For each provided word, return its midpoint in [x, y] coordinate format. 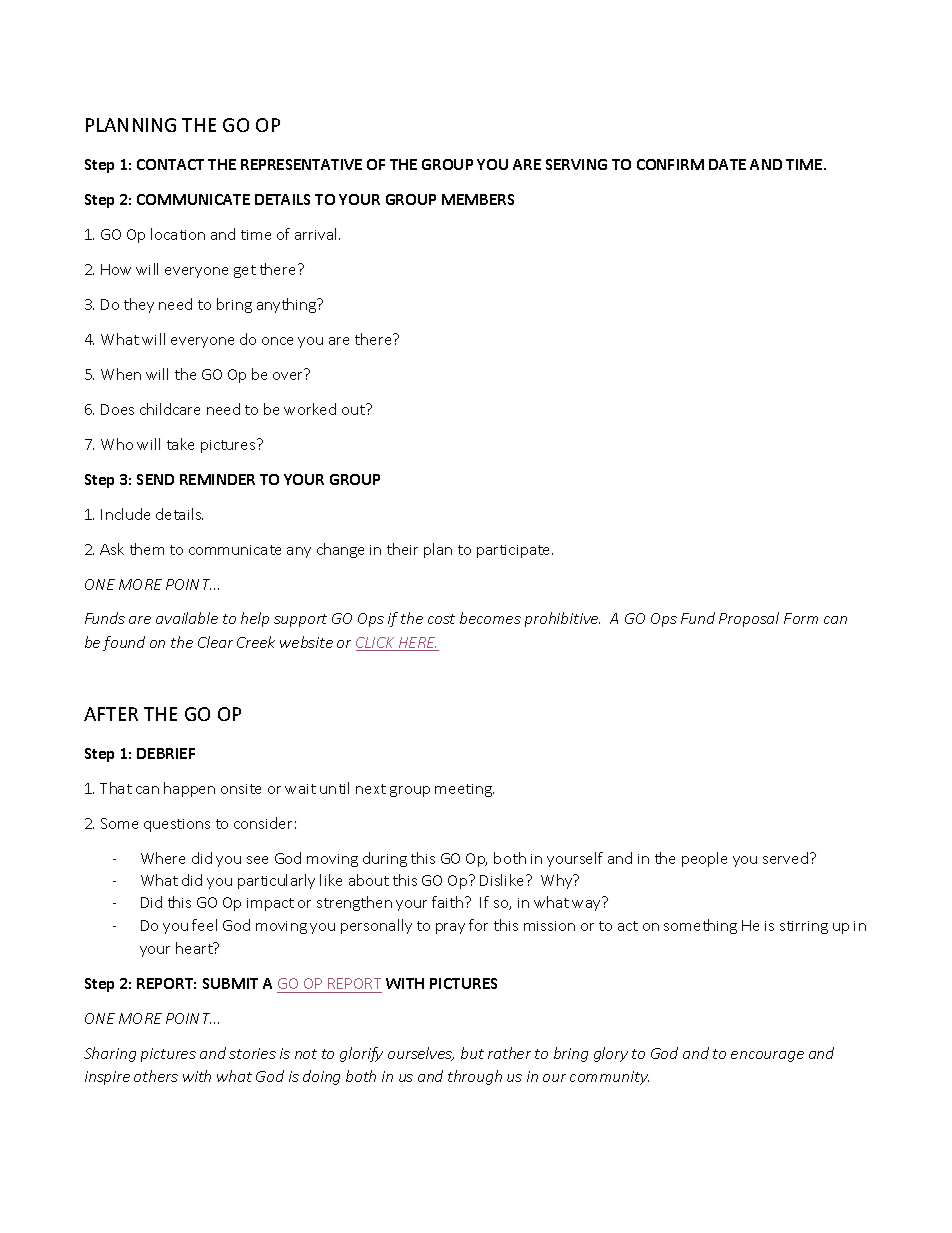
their [402, 549]
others [156, 1076]
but [472, 1053]
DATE [727, 164]
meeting [464, 790]
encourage [767, 1056]
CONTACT [170, 164]
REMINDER [217, 479]
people [704, 859]
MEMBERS [478, 199]
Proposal [749, 619]
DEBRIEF [166, 753]
